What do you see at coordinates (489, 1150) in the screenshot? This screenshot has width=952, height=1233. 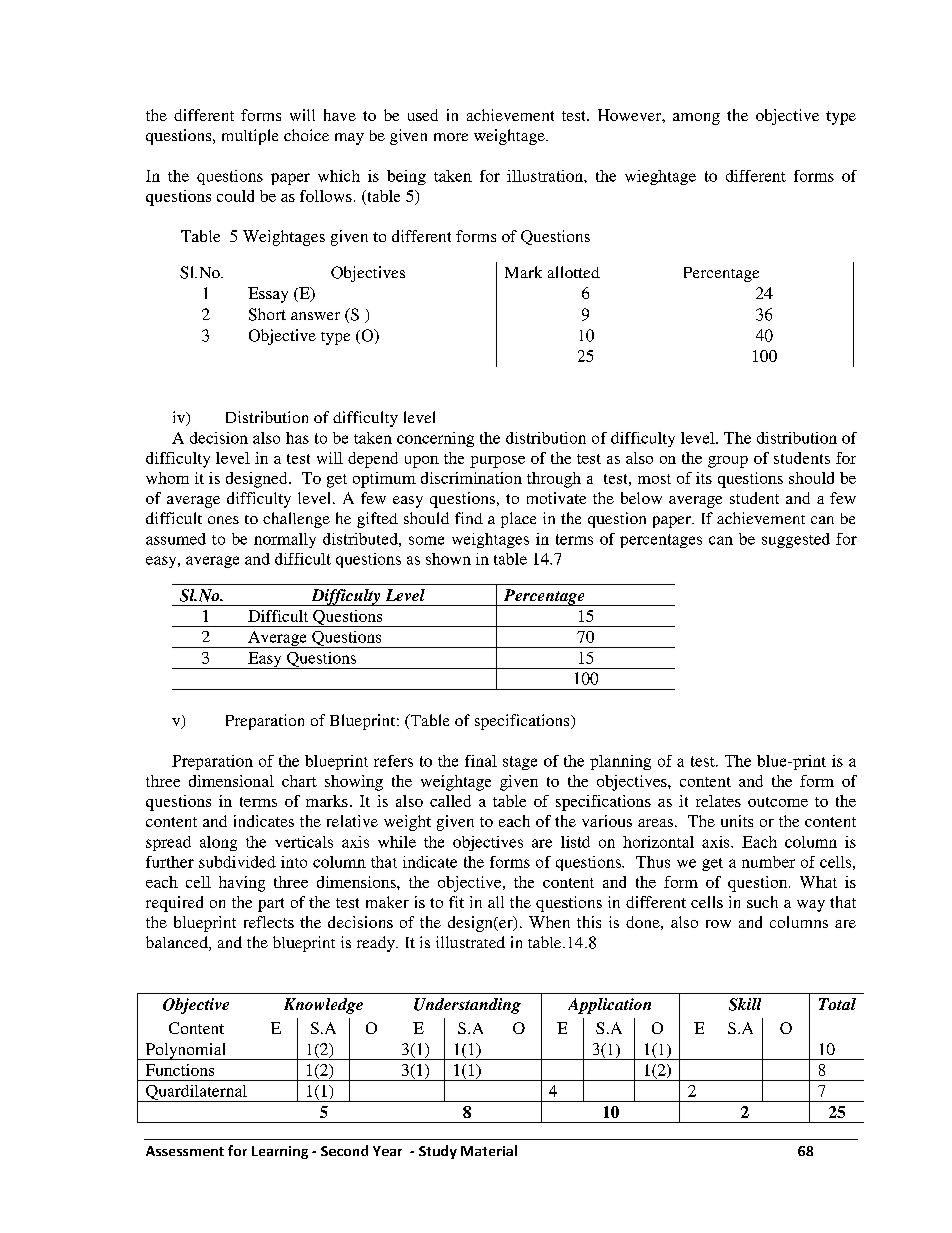 I see `Material` at bounding box center [489, 1150].
